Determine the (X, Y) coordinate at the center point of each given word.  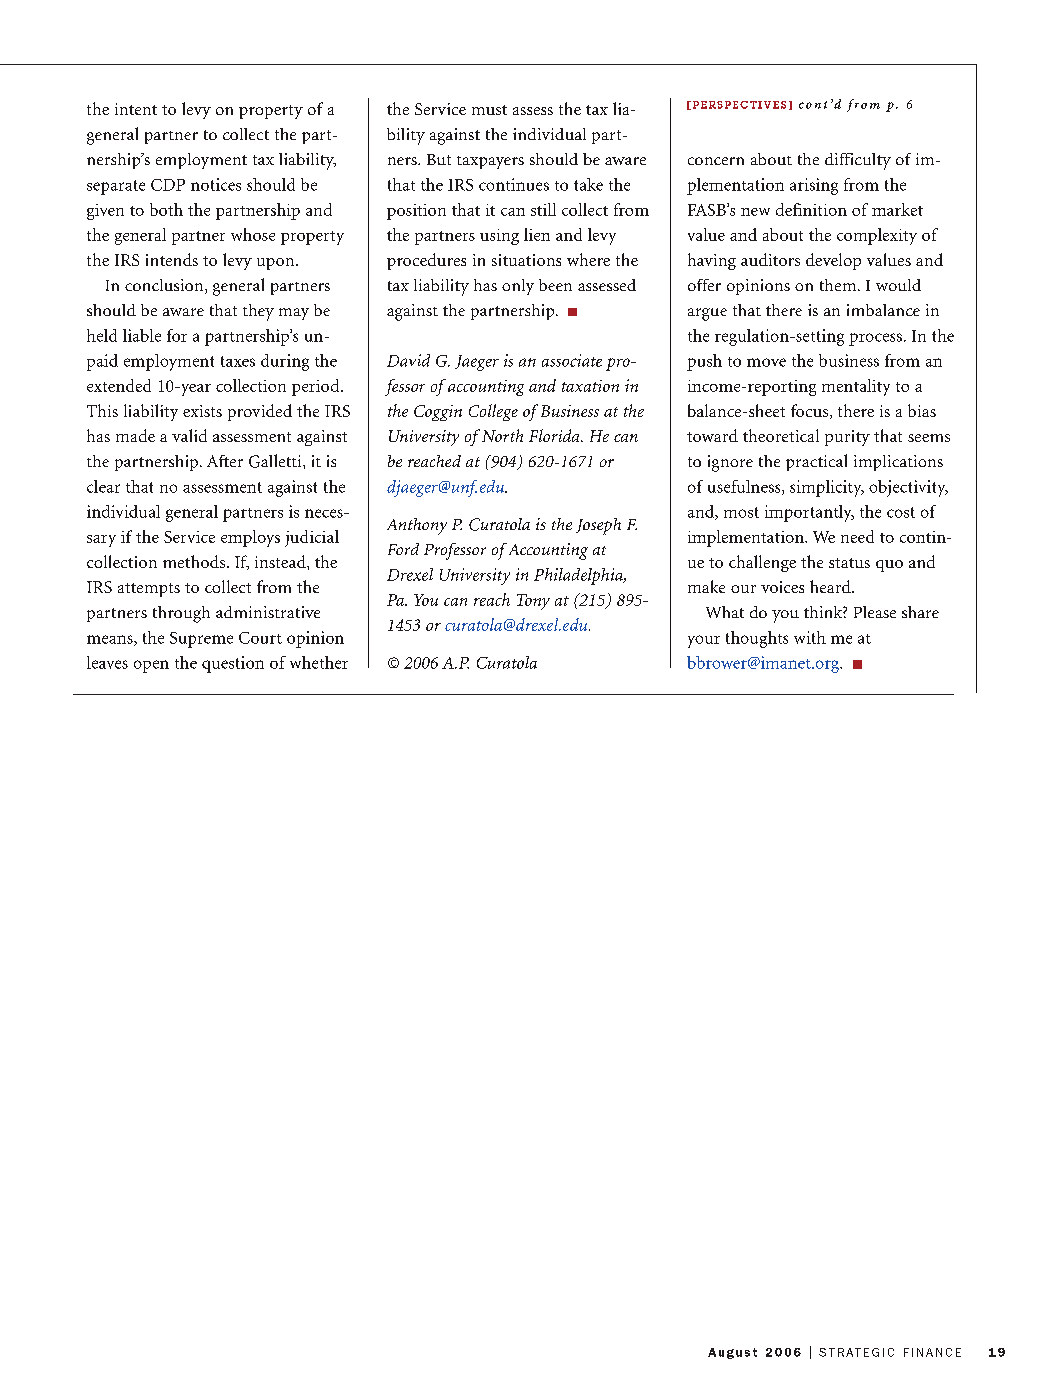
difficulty (858, 161)
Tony (533, 602)
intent (136, 109)
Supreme (201, 640)
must (489, 110)
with (810, 637)
